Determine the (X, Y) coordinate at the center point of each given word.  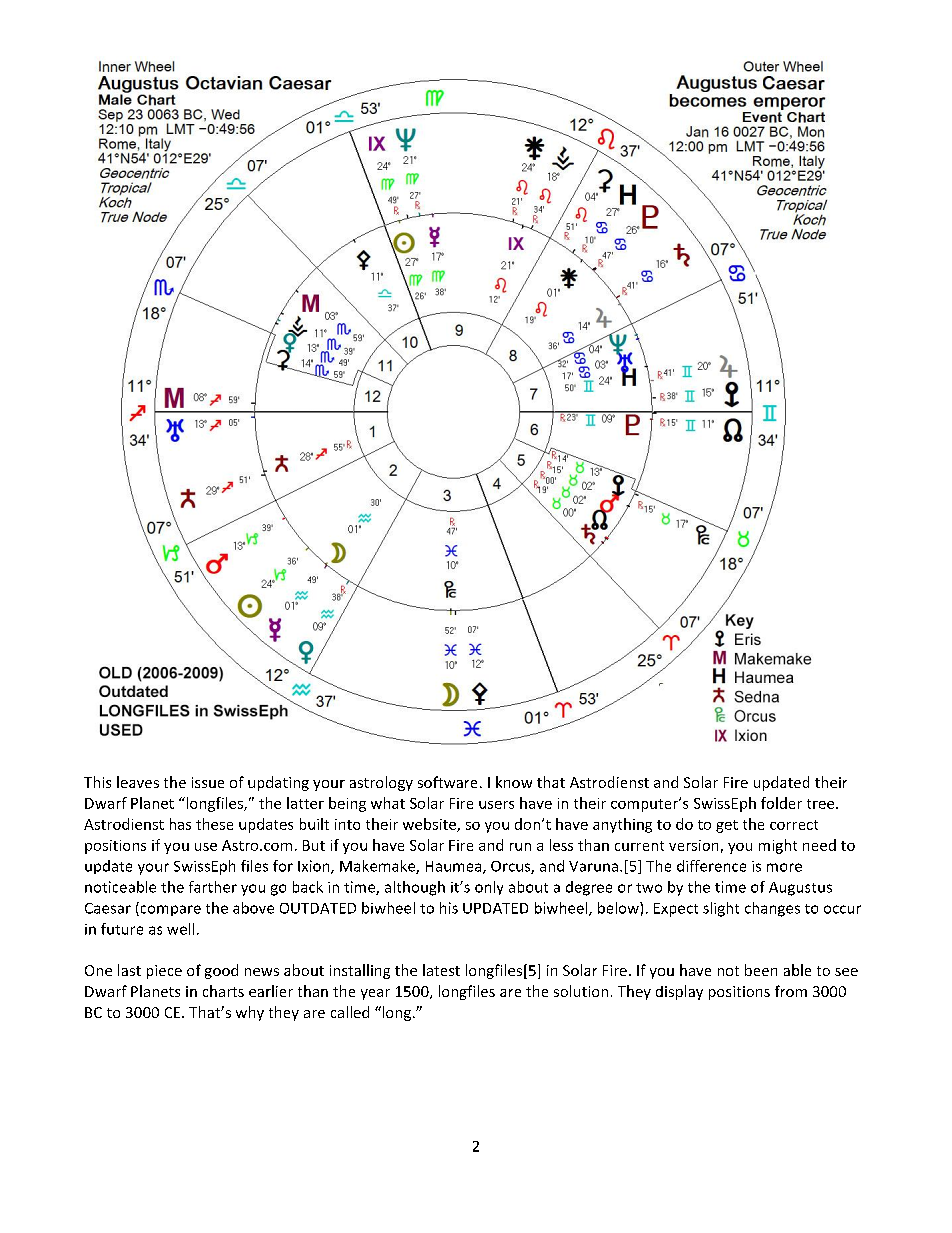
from (791, 991)
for (283, 866)
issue (208, 782)
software (447, 782)
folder (781, 803)
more (784, 867)
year (375, 994)
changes (772, 909)
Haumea (455, 867)
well (180, 929)
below (619, 908)
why (250, 1013)
